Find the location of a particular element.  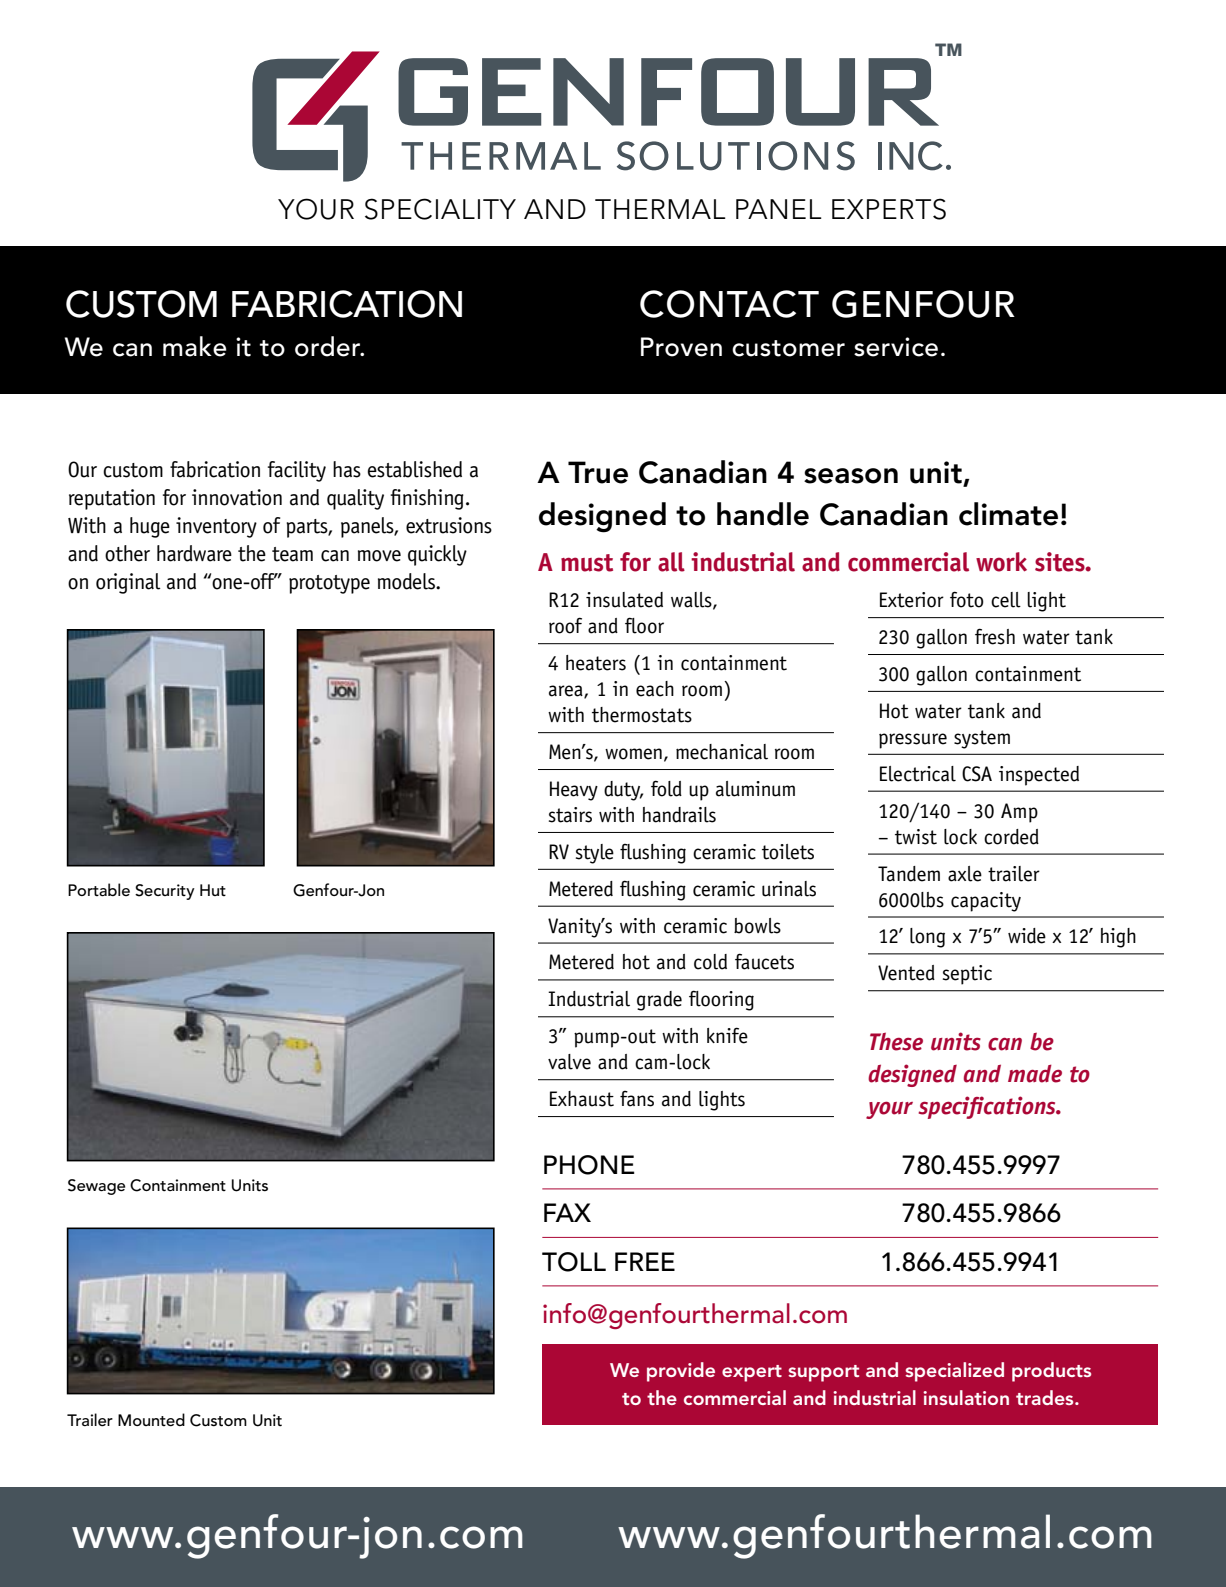

CONTACT is located at coordinates (729, 304).
